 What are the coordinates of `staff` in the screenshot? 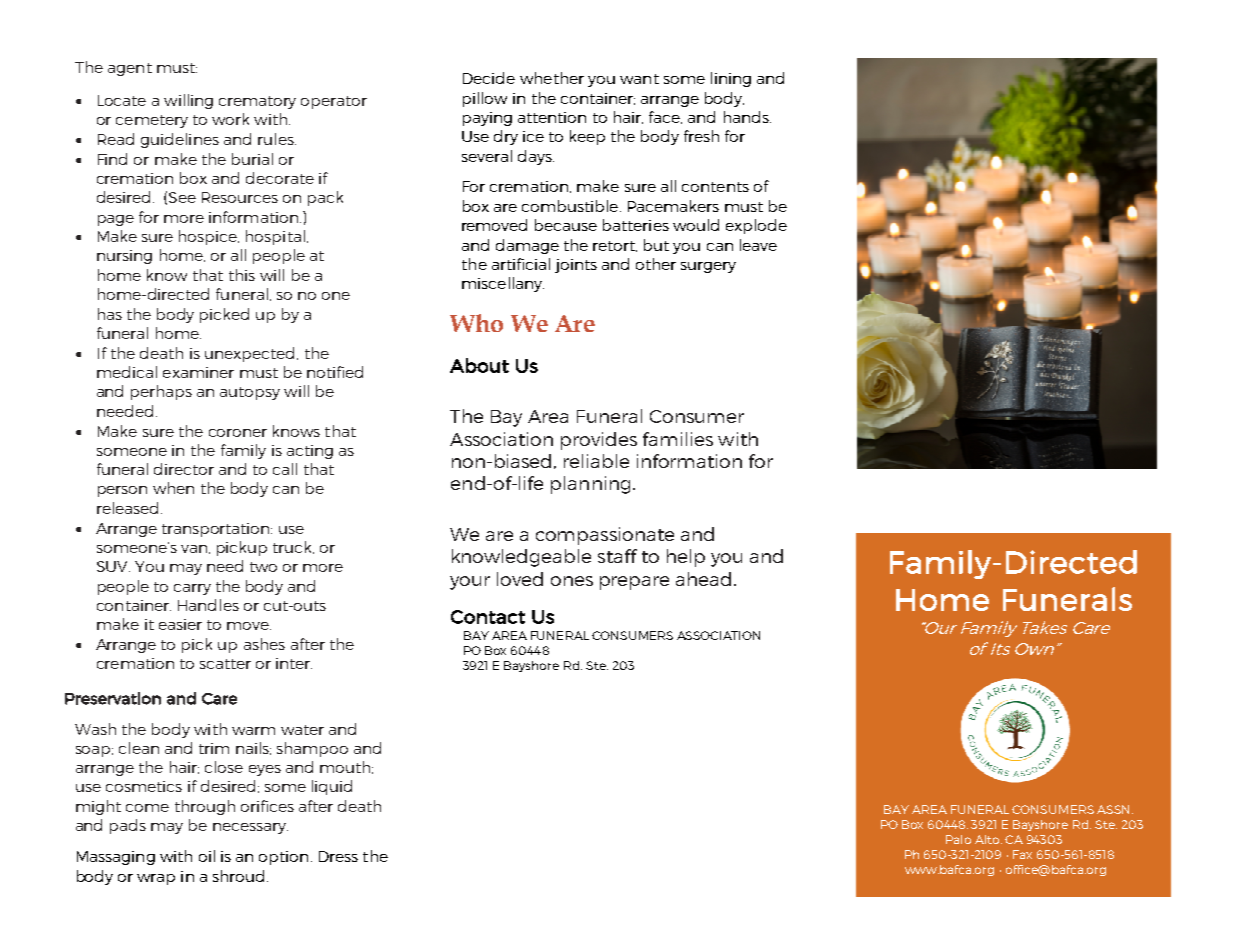 It's located at (617, 556).
